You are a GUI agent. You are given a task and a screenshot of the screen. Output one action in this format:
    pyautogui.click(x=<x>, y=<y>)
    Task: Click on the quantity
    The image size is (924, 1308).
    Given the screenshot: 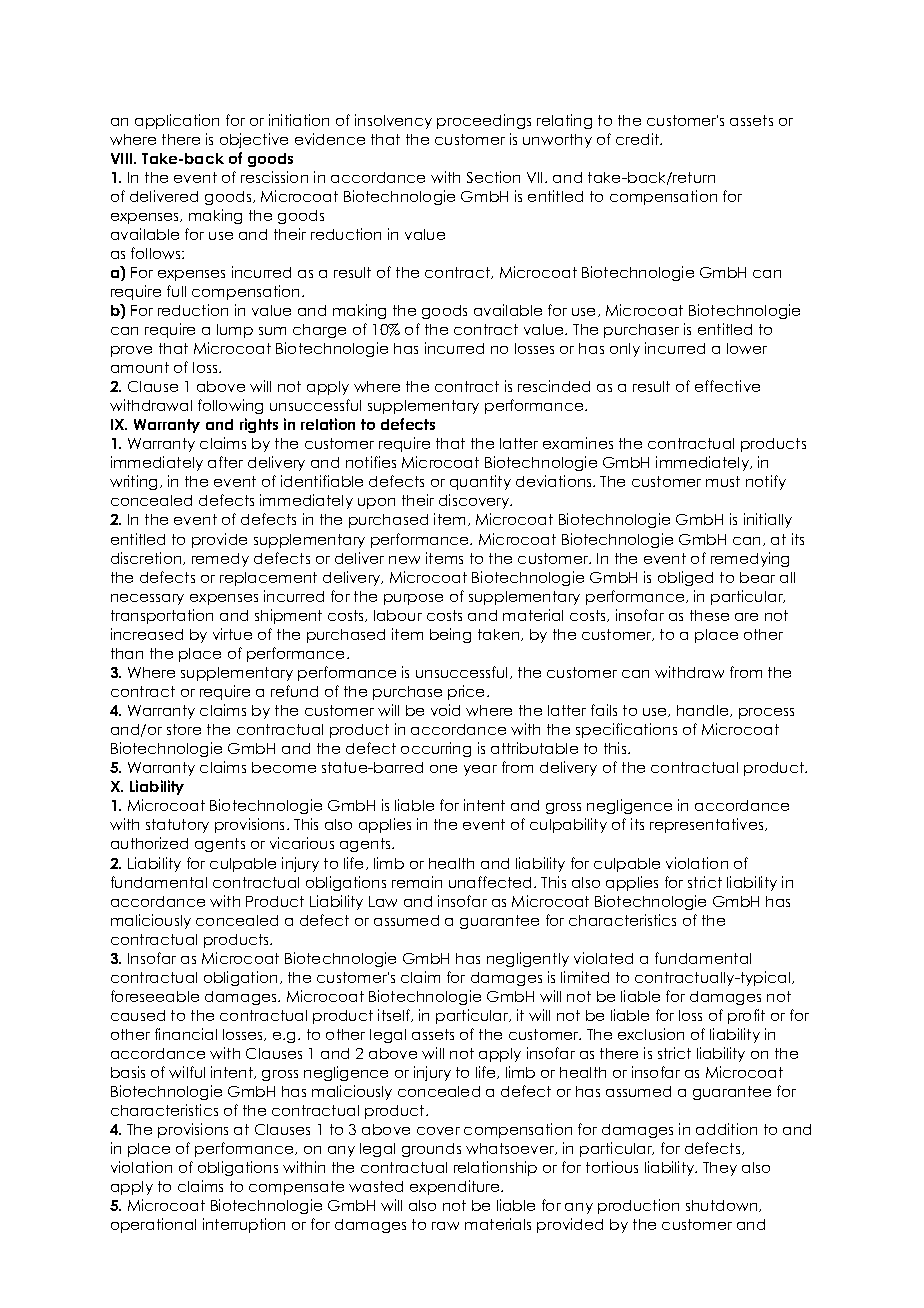 What is the action you would take?
    pyautogui.click(x=480, y=482)
